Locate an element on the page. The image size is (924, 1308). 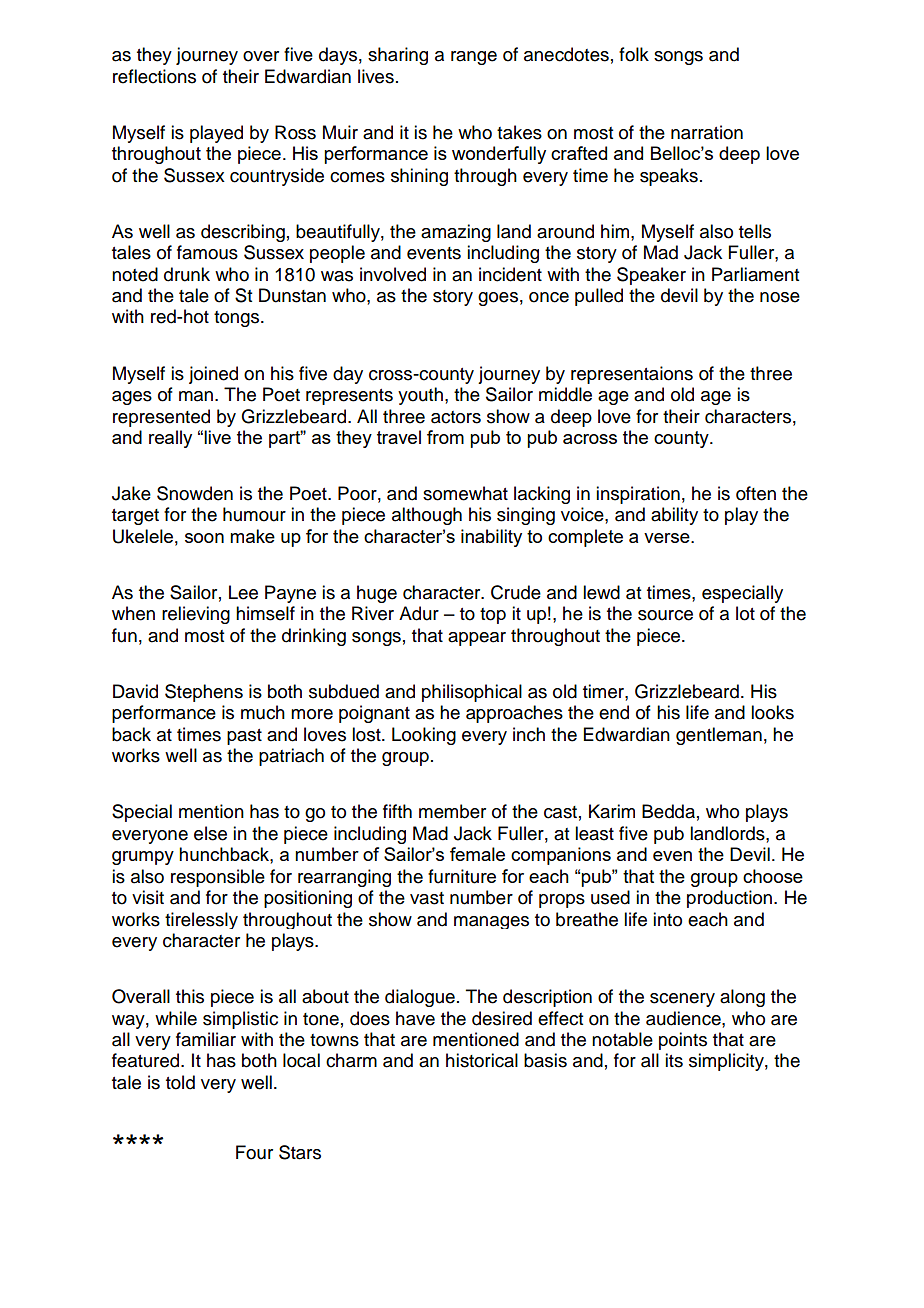
youth is located at coordinates (420, 396).
